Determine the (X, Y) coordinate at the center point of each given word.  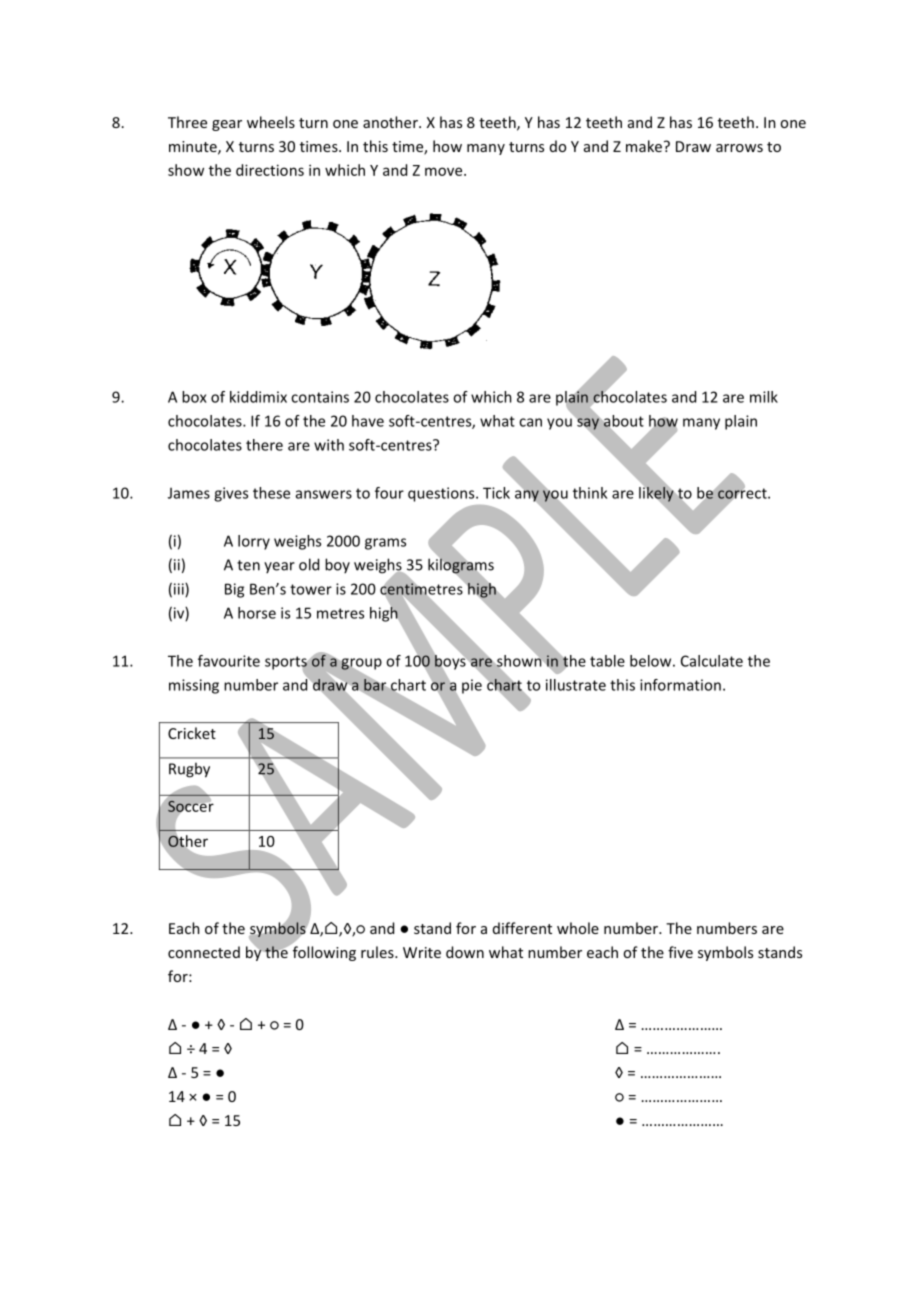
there (264, 445)
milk (764, 397)
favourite (229, 661)
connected (204, 952)
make (645, 146)
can (530, 422)
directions (270, 170)
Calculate (712, 661)
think (590, 493)
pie (472, 686)
